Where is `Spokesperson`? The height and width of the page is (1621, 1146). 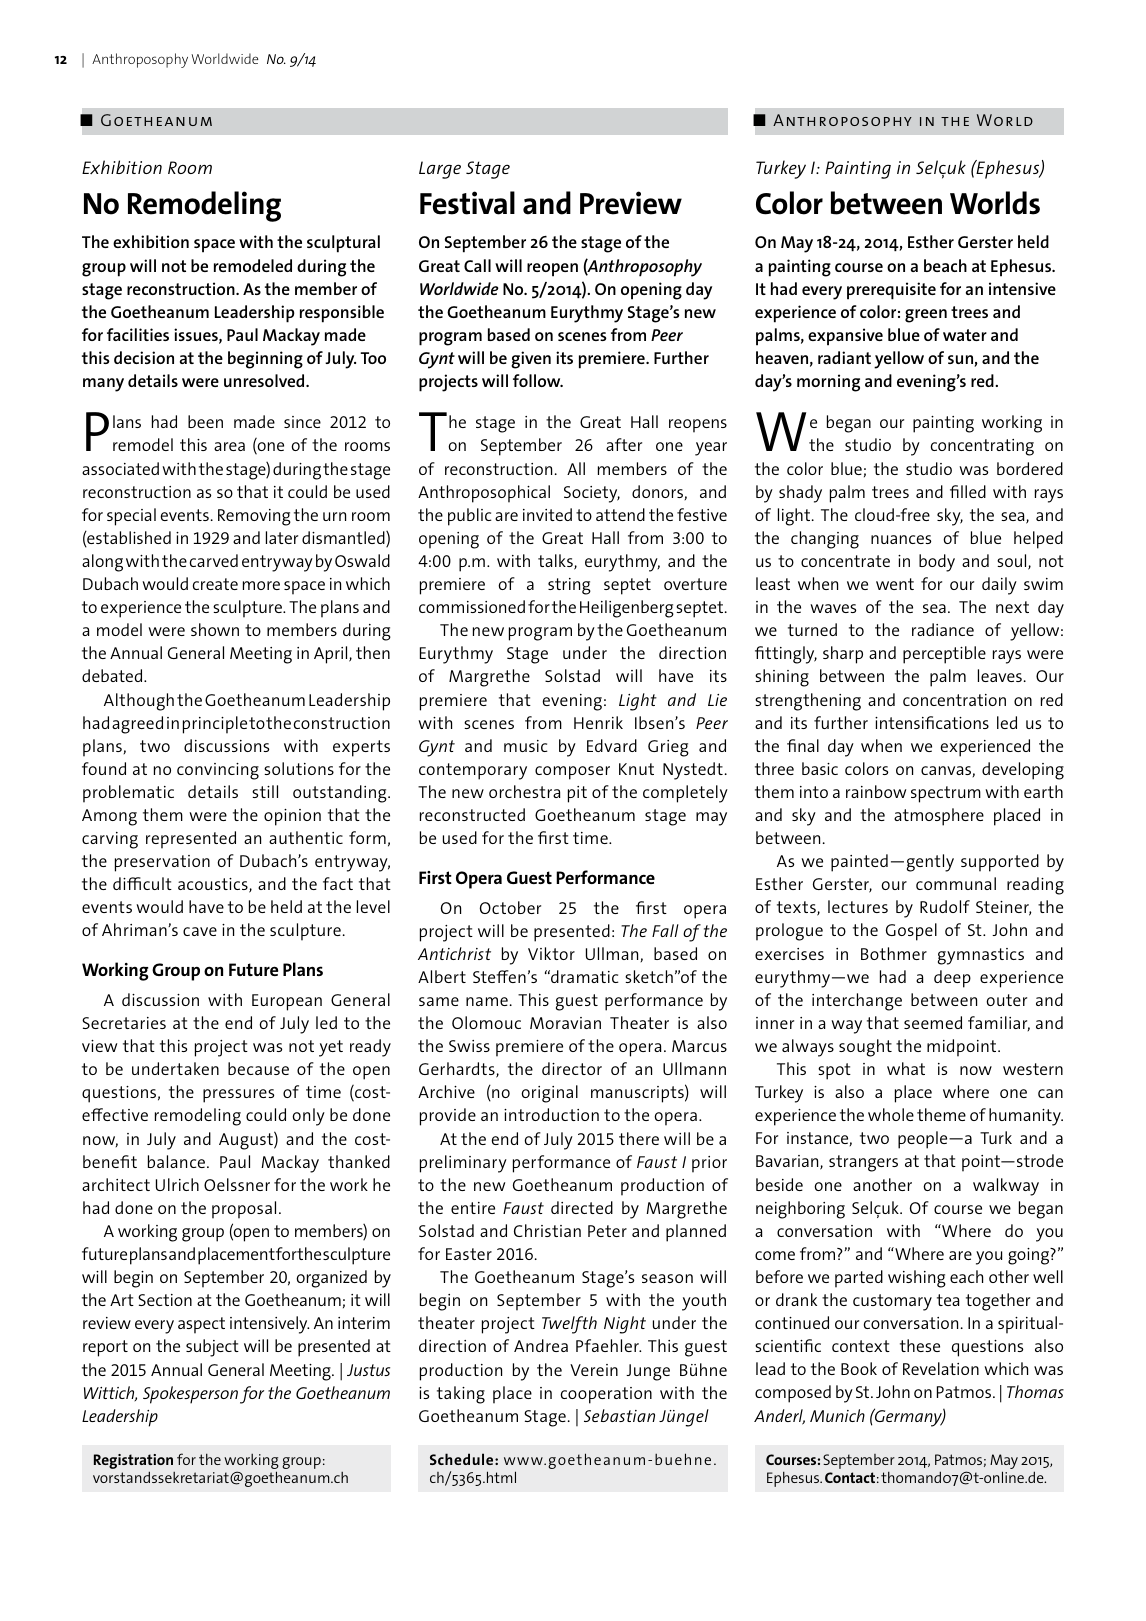
Spokesperson is located at coordinates (190, 1395).
